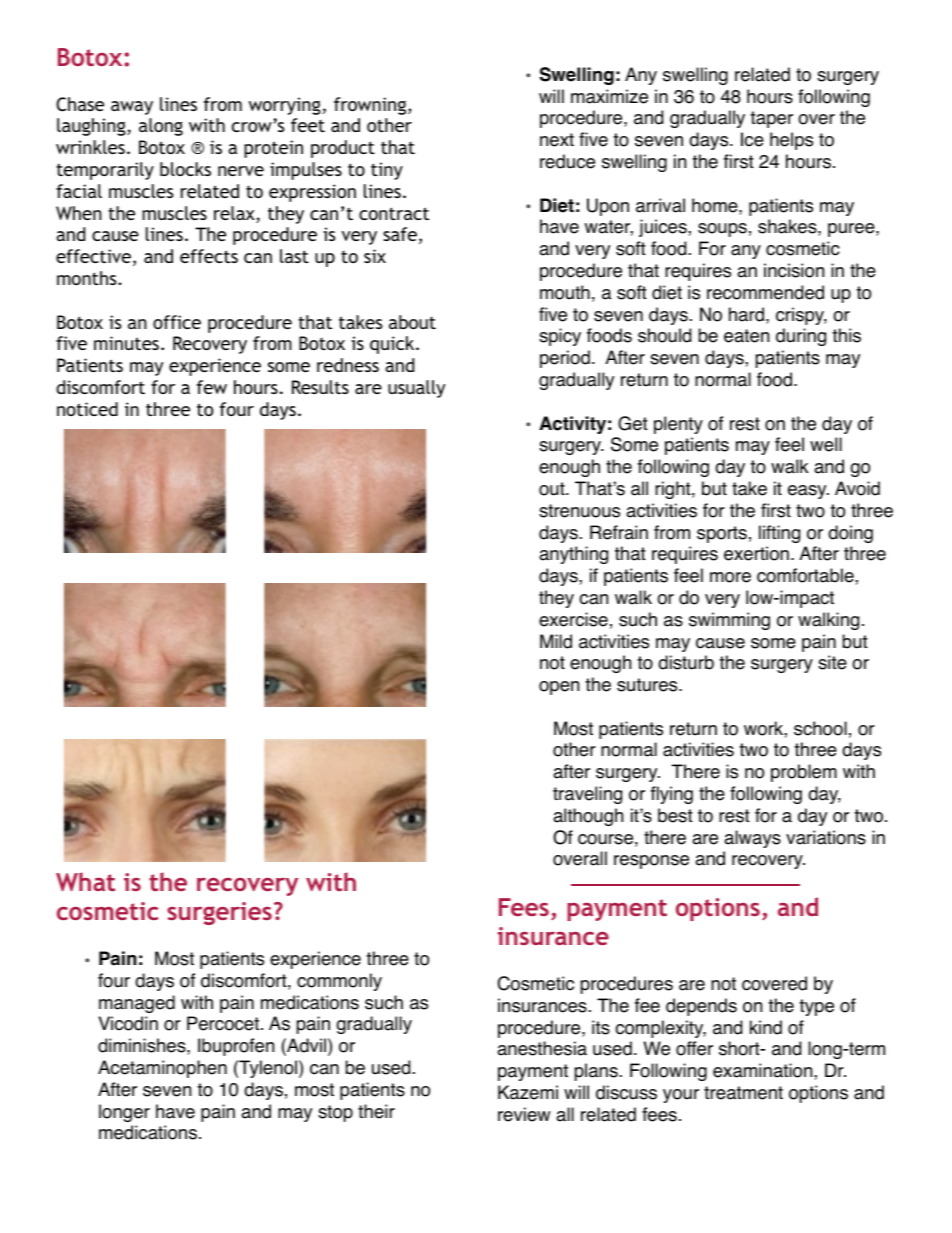 Image resolution: width=952 pixels, height=1233 pixels. Describe the element at coordinates (804, 773) in the screenshot. I see `problem` at that location.
